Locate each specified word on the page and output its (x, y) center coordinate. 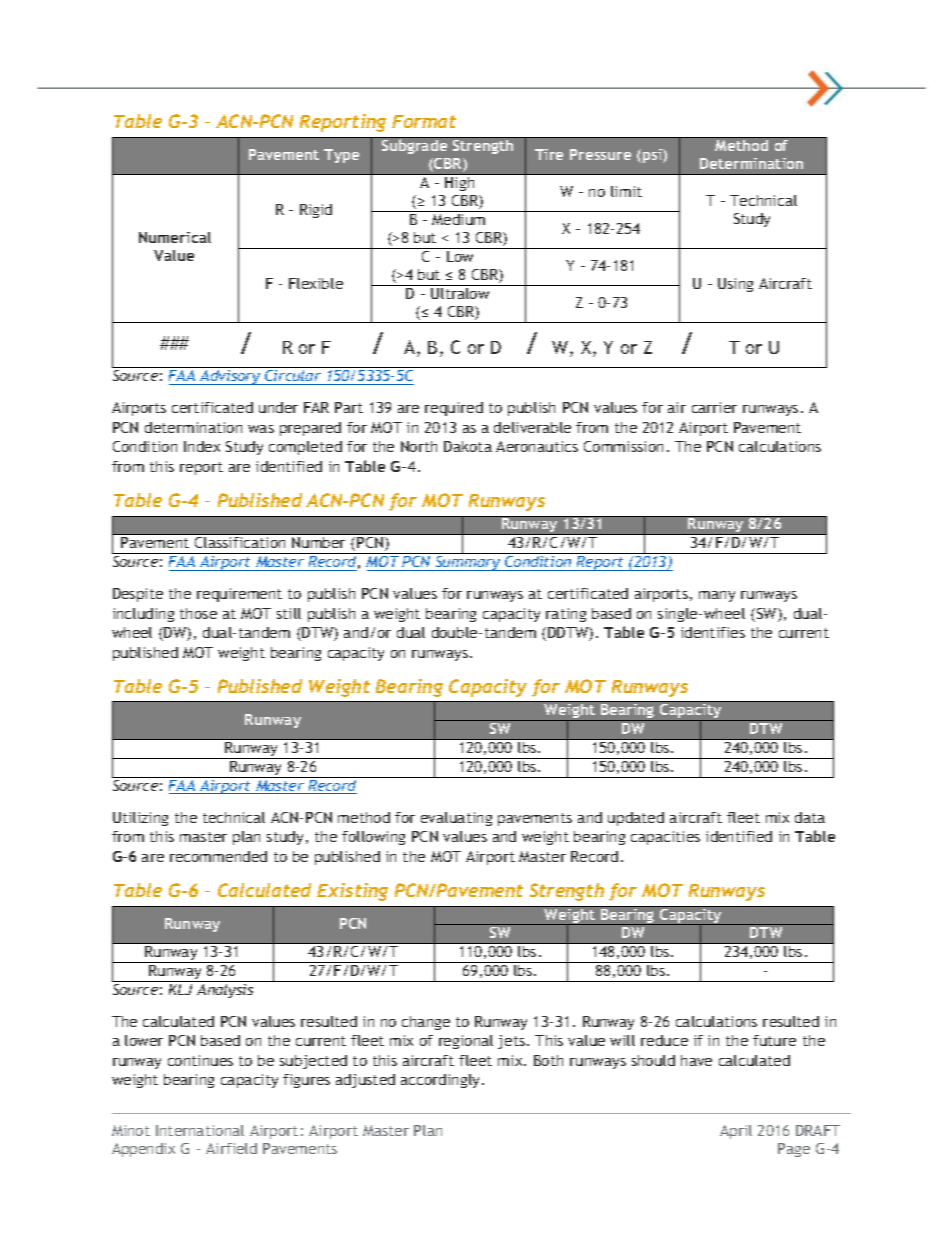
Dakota (468, 446)
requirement (239, 595)
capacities (665, 838)
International (200, 1130)
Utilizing (140, 819)
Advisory (230, 377)
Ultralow (460, 292)
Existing (352, 892)
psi (653, 156)
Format (424, 121)
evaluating (456, 819)
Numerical (175, 237)
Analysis (225, 991)
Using (735, 285)
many (717, 596)
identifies (713, 632)
